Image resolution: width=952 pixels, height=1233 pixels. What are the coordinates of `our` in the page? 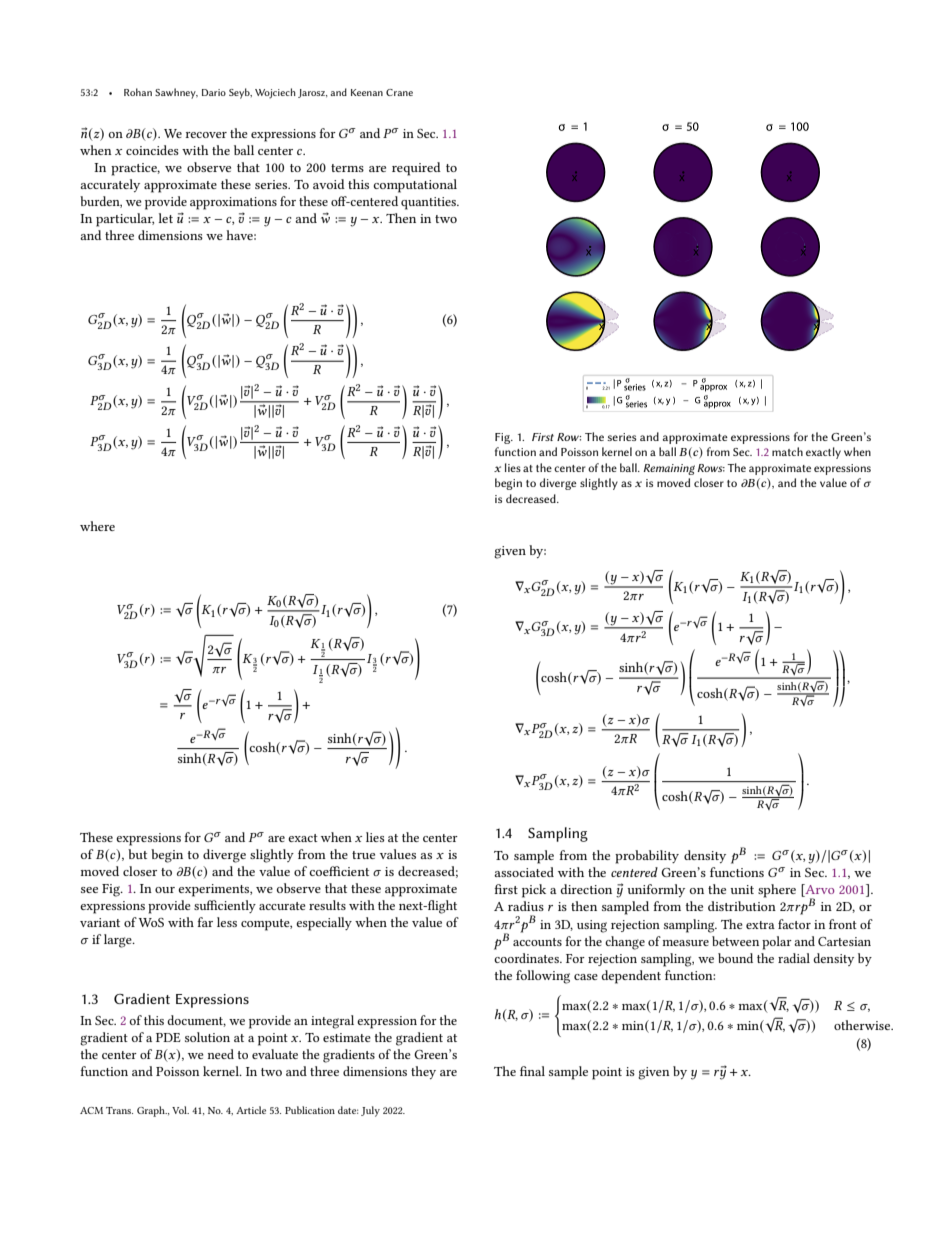 It's located at (165, 890).
